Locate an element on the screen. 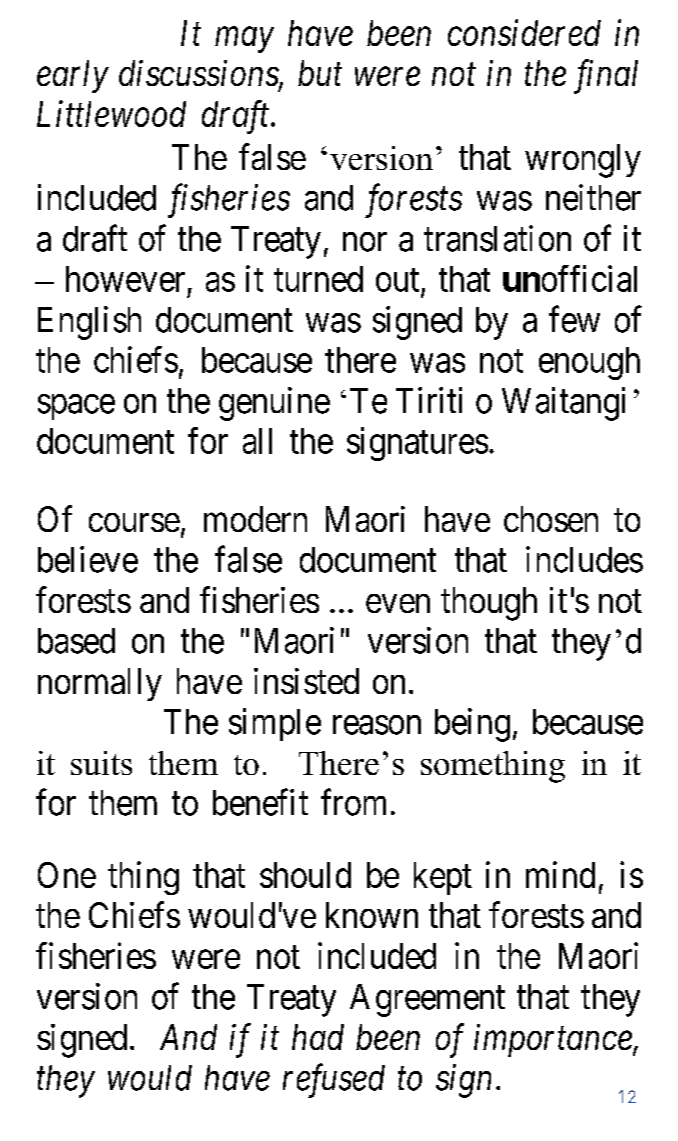 The height and width of the screenshot is (1141, 678). Littlewood is located at coordinates (111, 113).
